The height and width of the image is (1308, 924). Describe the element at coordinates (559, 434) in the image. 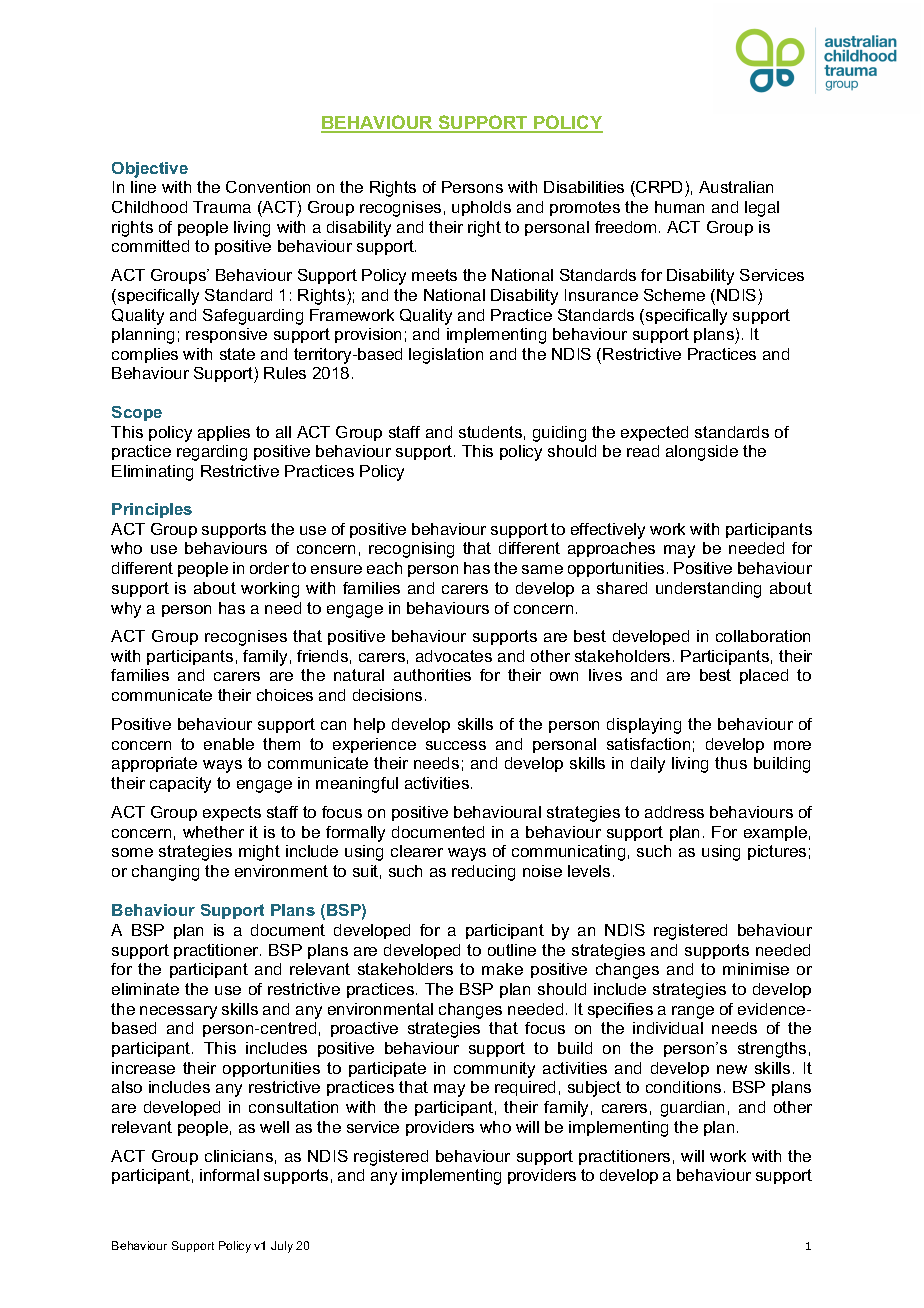

I see `guiding` at that location.
